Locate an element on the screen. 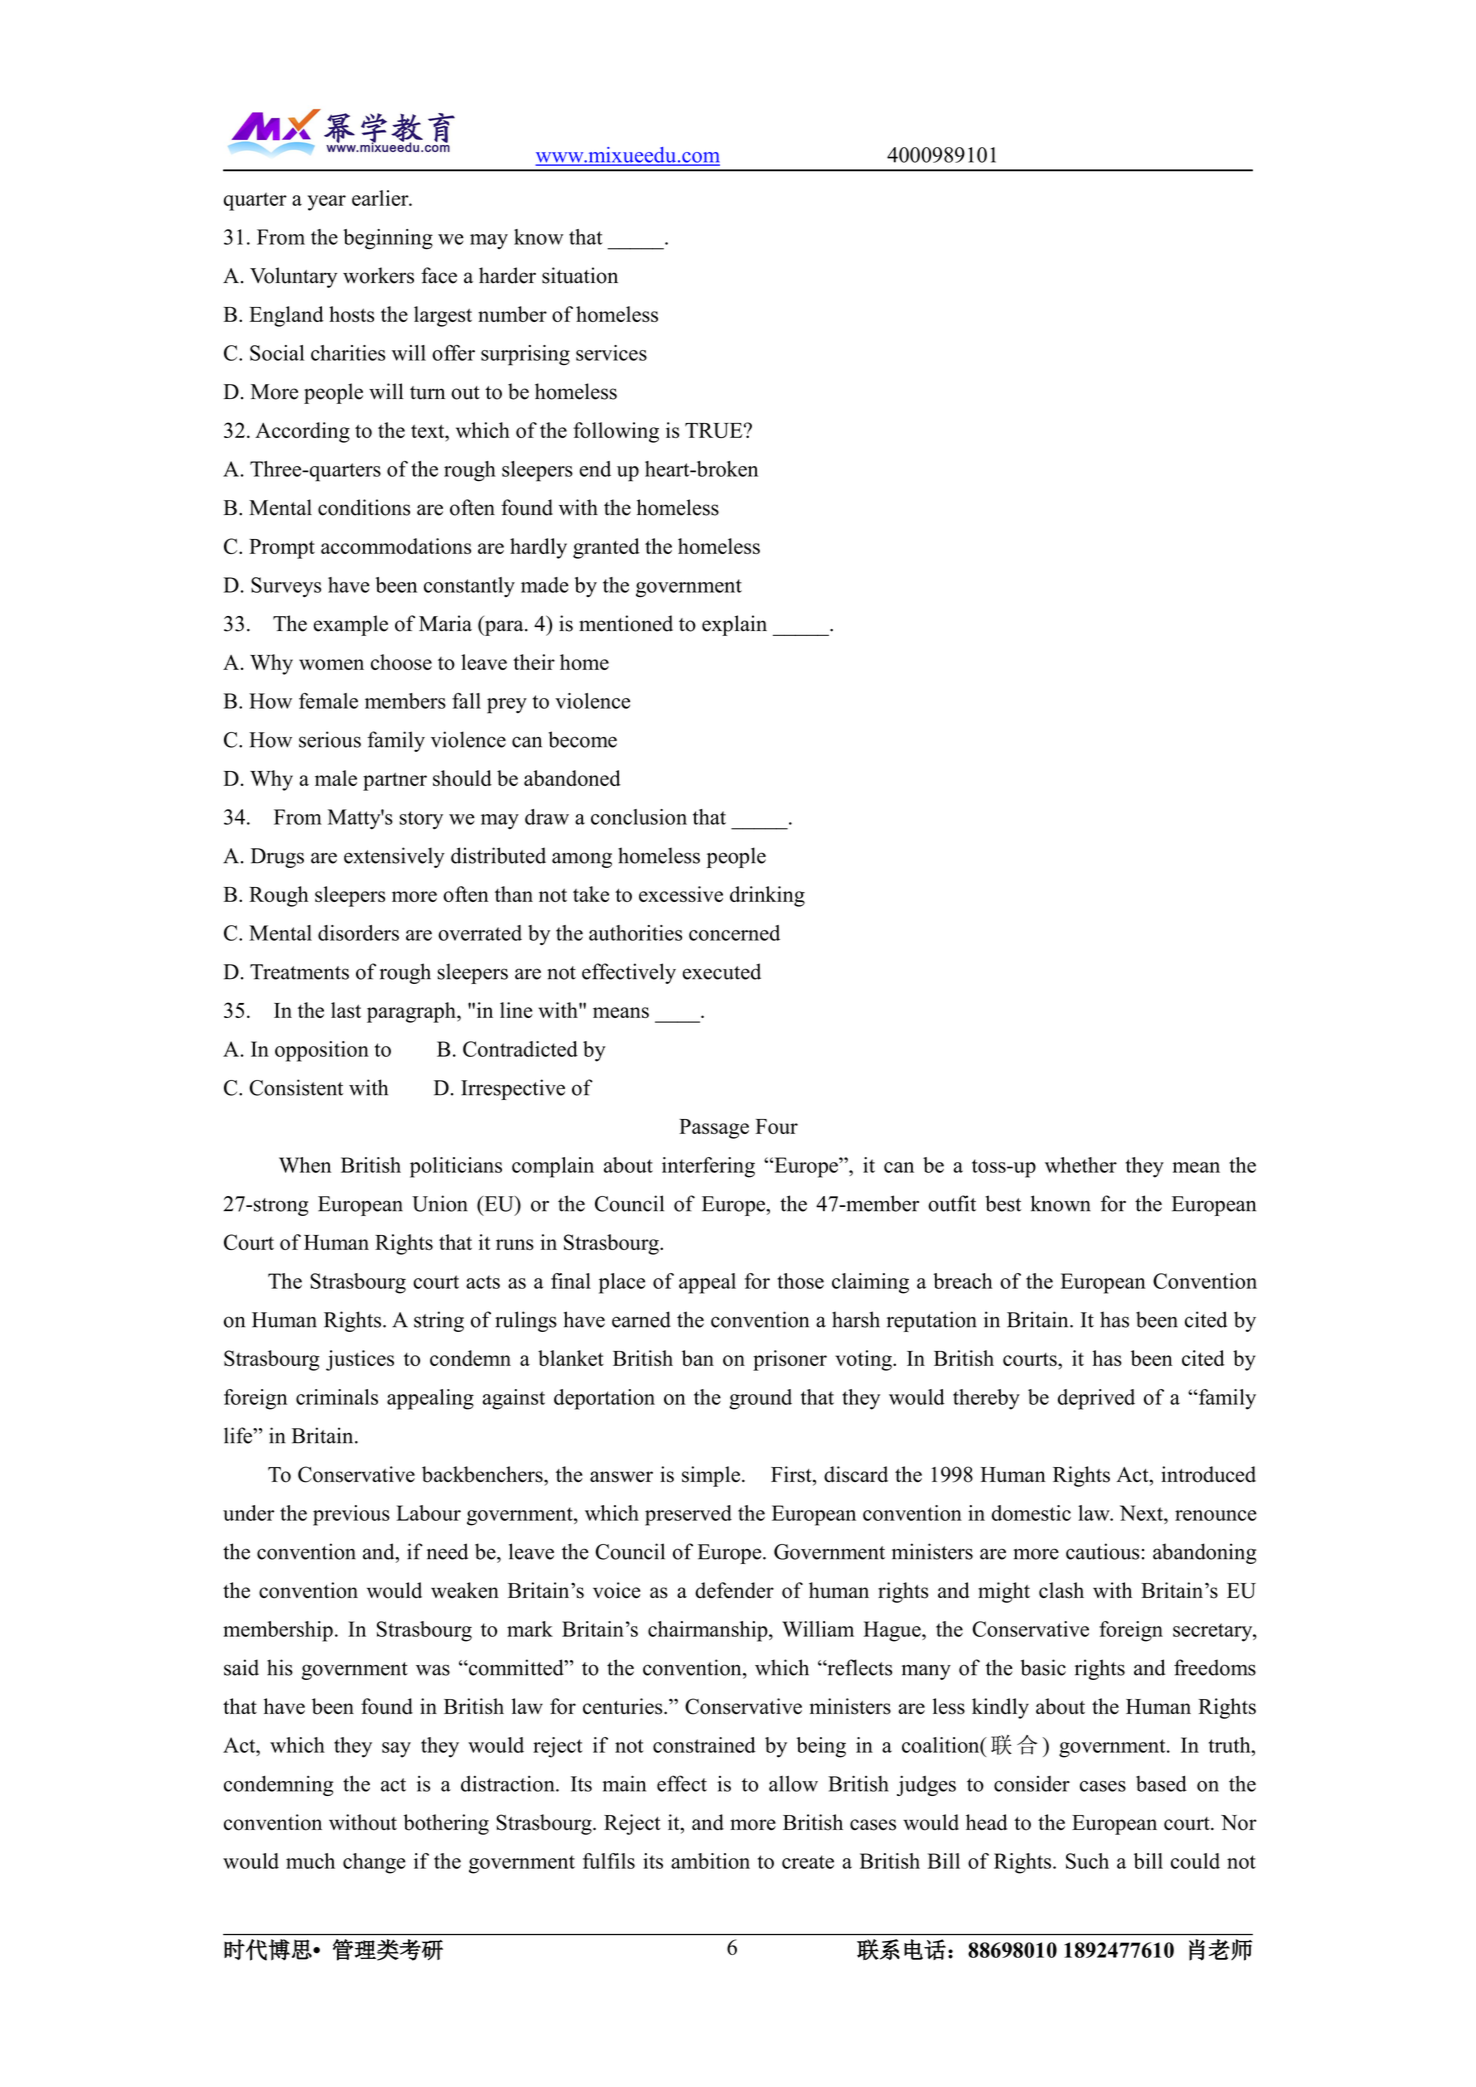 The image size is (1476, 2087). whether is located at coordinates (1081, 1165).
